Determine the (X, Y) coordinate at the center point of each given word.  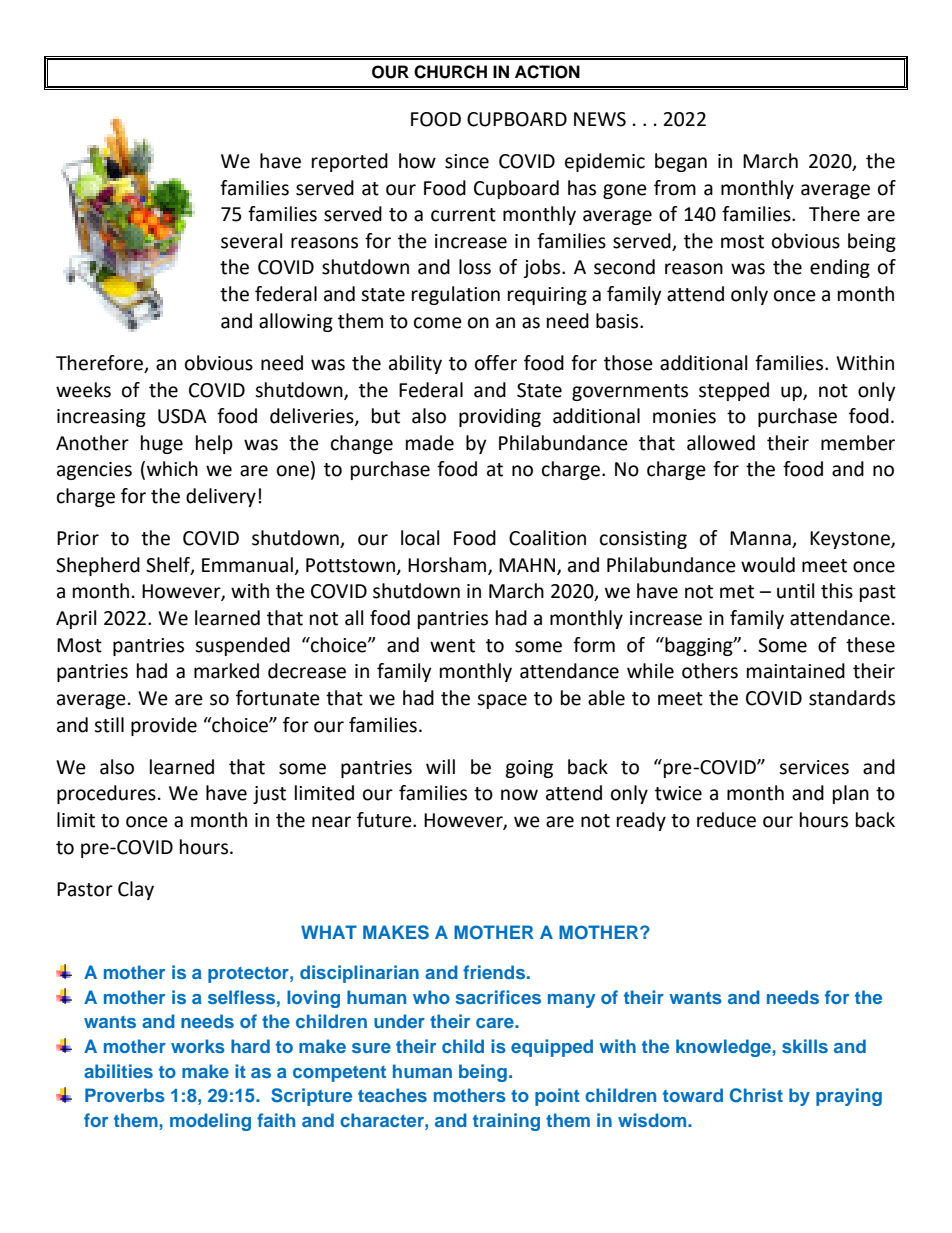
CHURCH (450, 72)
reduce (726, 820)
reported (350, 162)
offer (496, 363)
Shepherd (98, 566)
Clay (136, 890)
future (385, 820)
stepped (734, 391)
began (681, 162)
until (795, 591)
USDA (182, 416)
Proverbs (125, 1095)
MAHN (527, 565)
